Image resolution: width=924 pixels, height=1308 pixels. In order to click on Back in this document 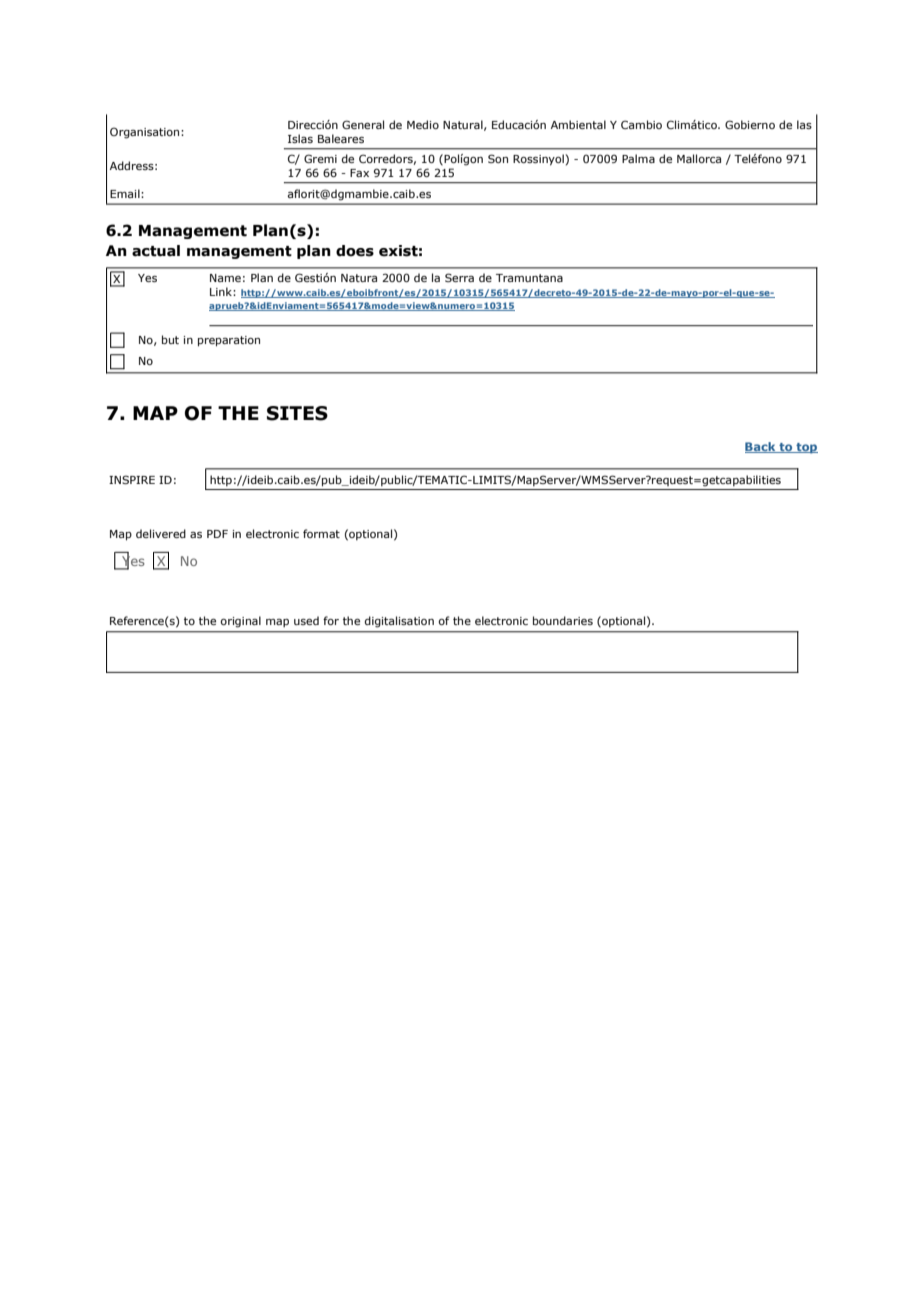, I will do `click(761, 447)`.
